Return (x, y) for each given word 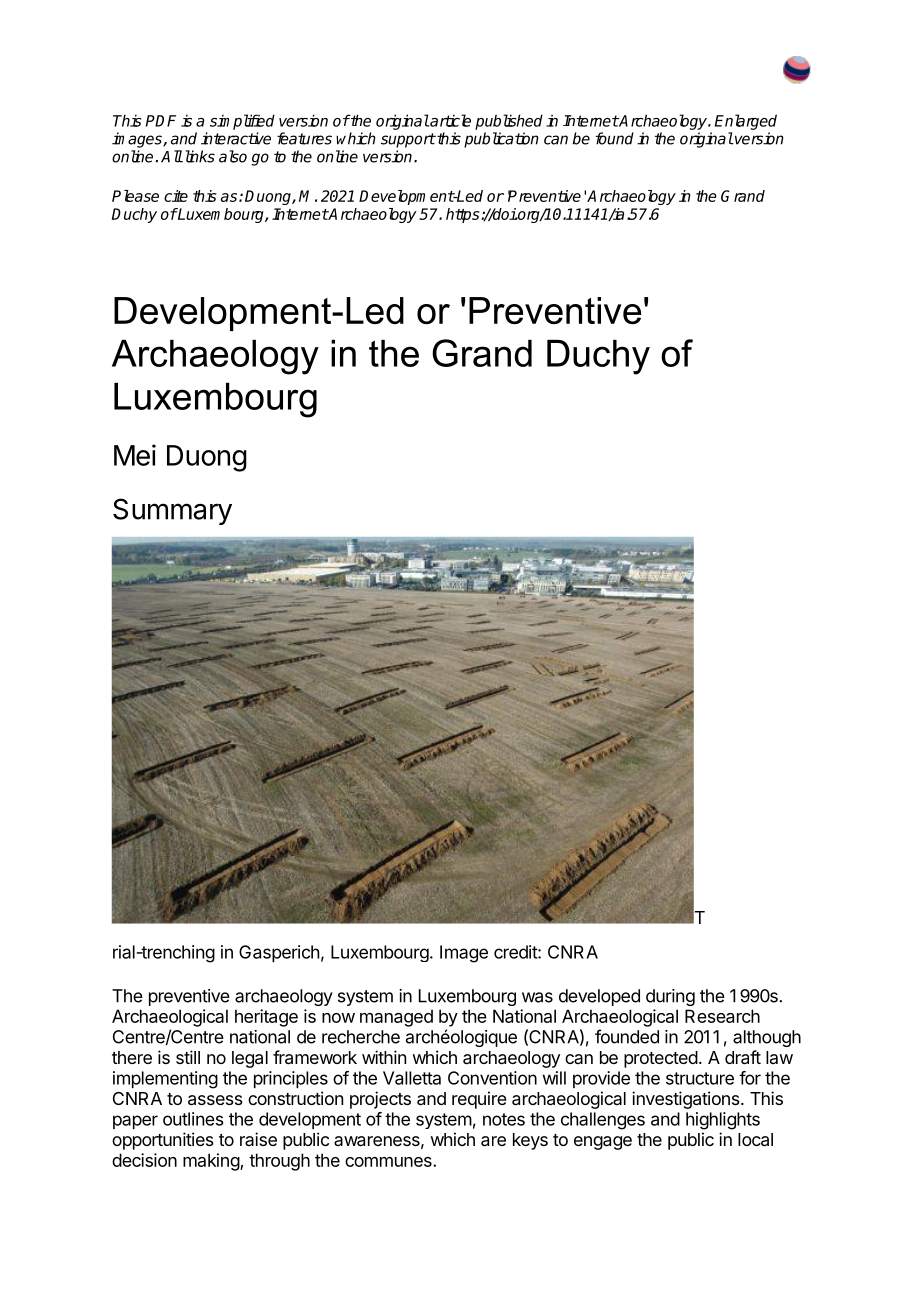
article (449, 120)
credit (516, 952)
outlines (193, 1119)
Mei (135, 455)
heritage (266, 1018)
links (198, 156)
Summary (172, 511)
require (479, 1100)
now (338, 1018)
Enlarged (746, 122)
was (537, 997)
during (670, 997)
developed (599, 997)
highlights (723, 1121)
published (509, 122)
